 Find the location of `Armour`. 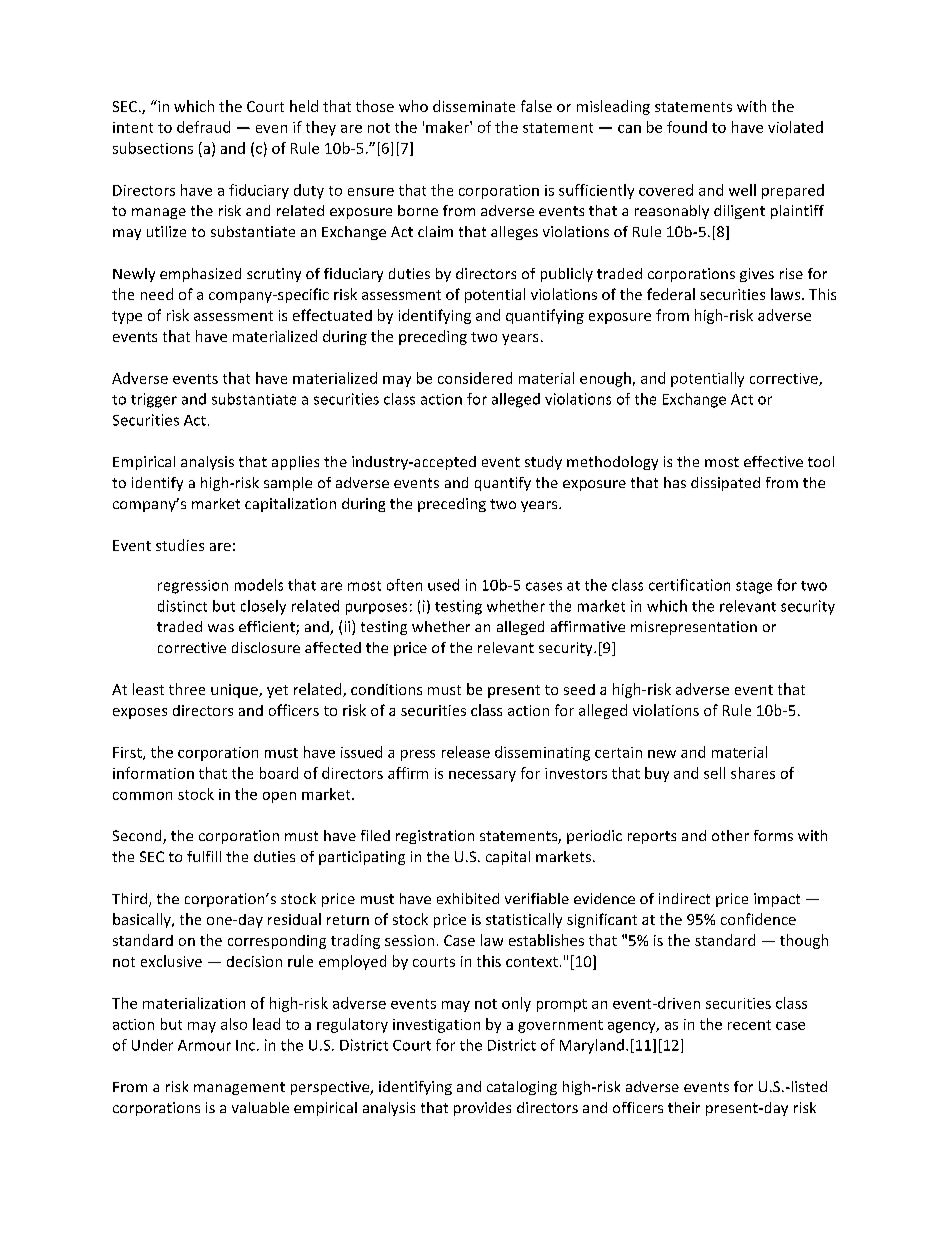

Armour is located at coordinates (204, 1045).
